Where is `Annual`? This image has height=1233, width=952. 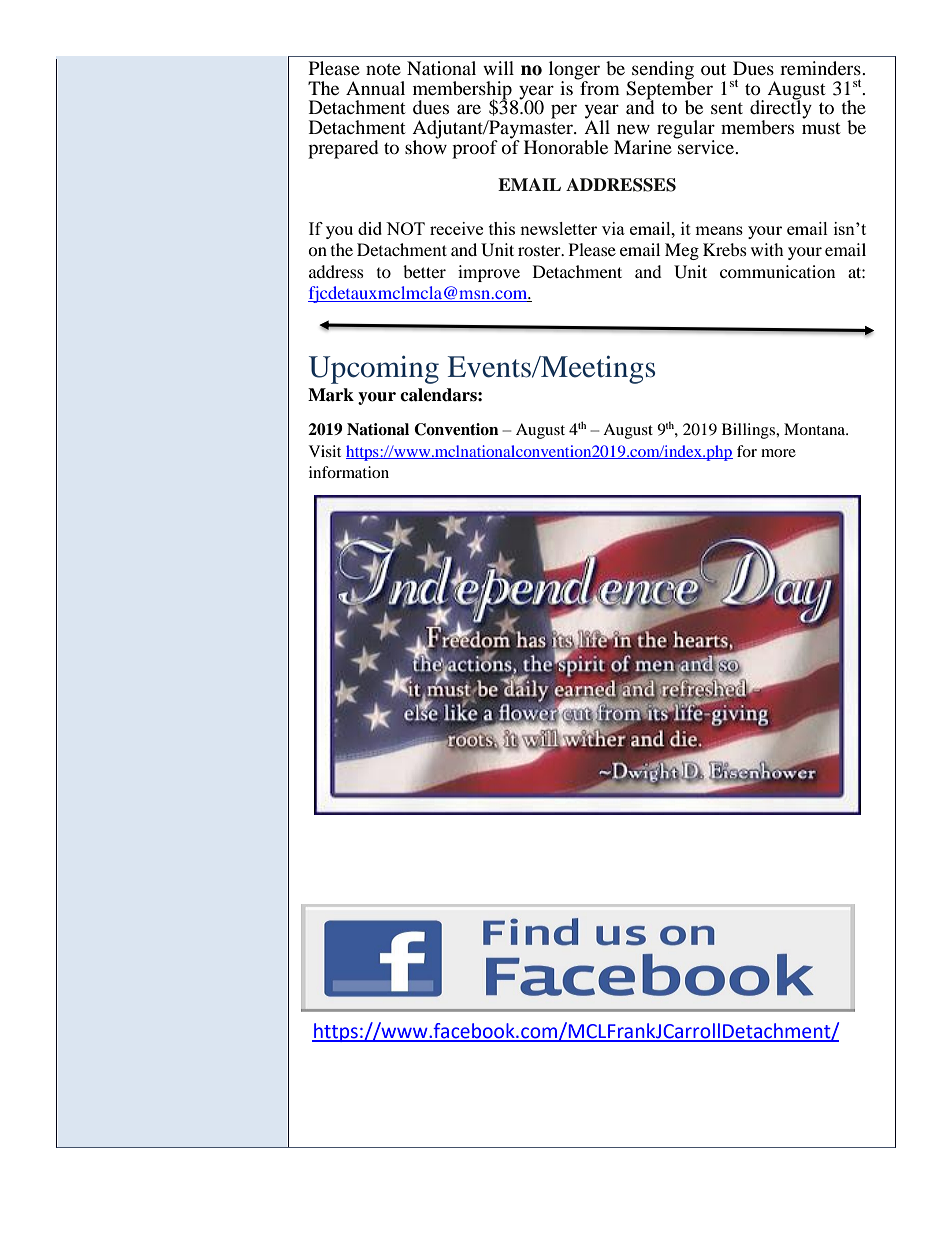 Annual is located at coordinates (375, 88).
